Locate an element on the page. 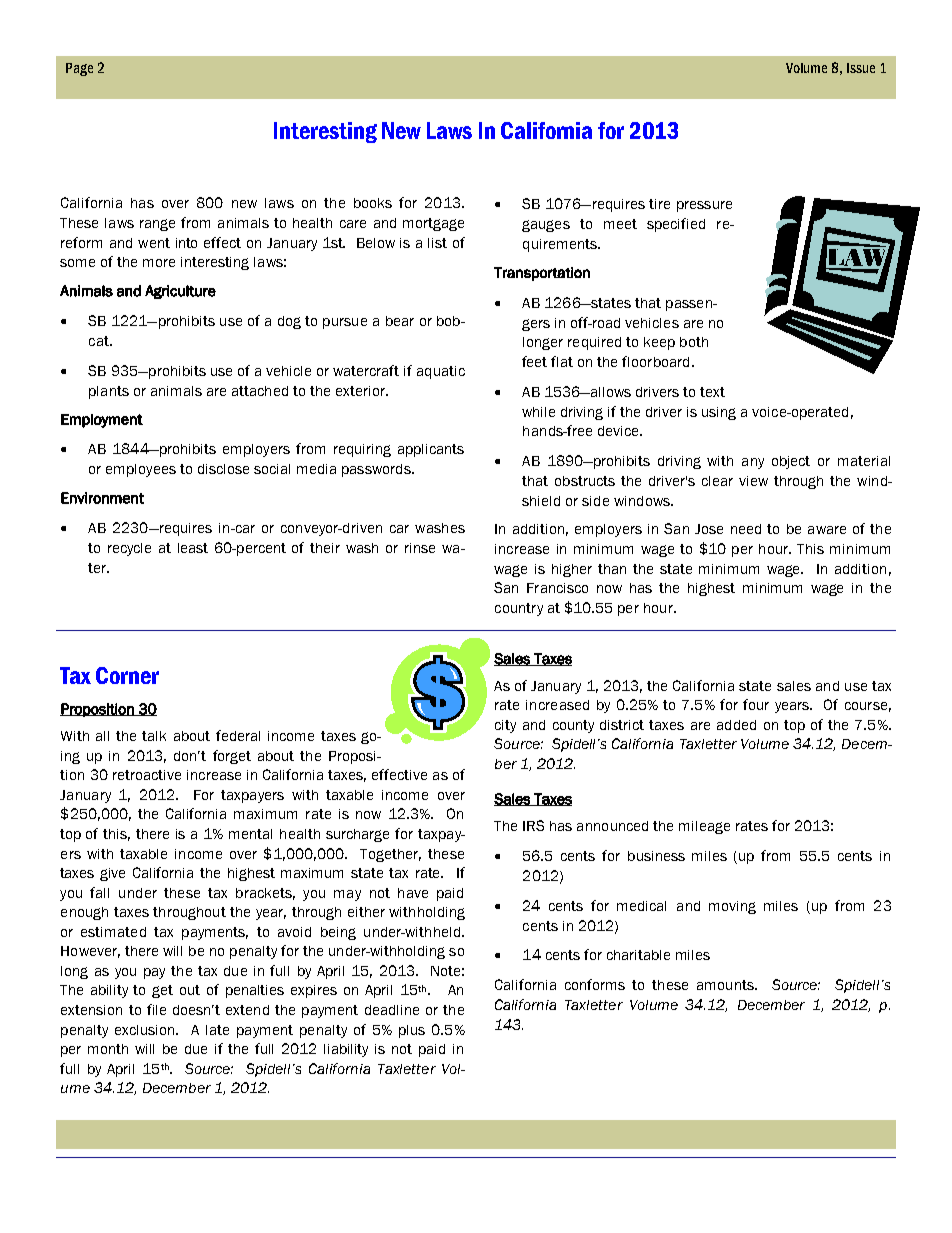  both is located at coordinates (694, 342).
